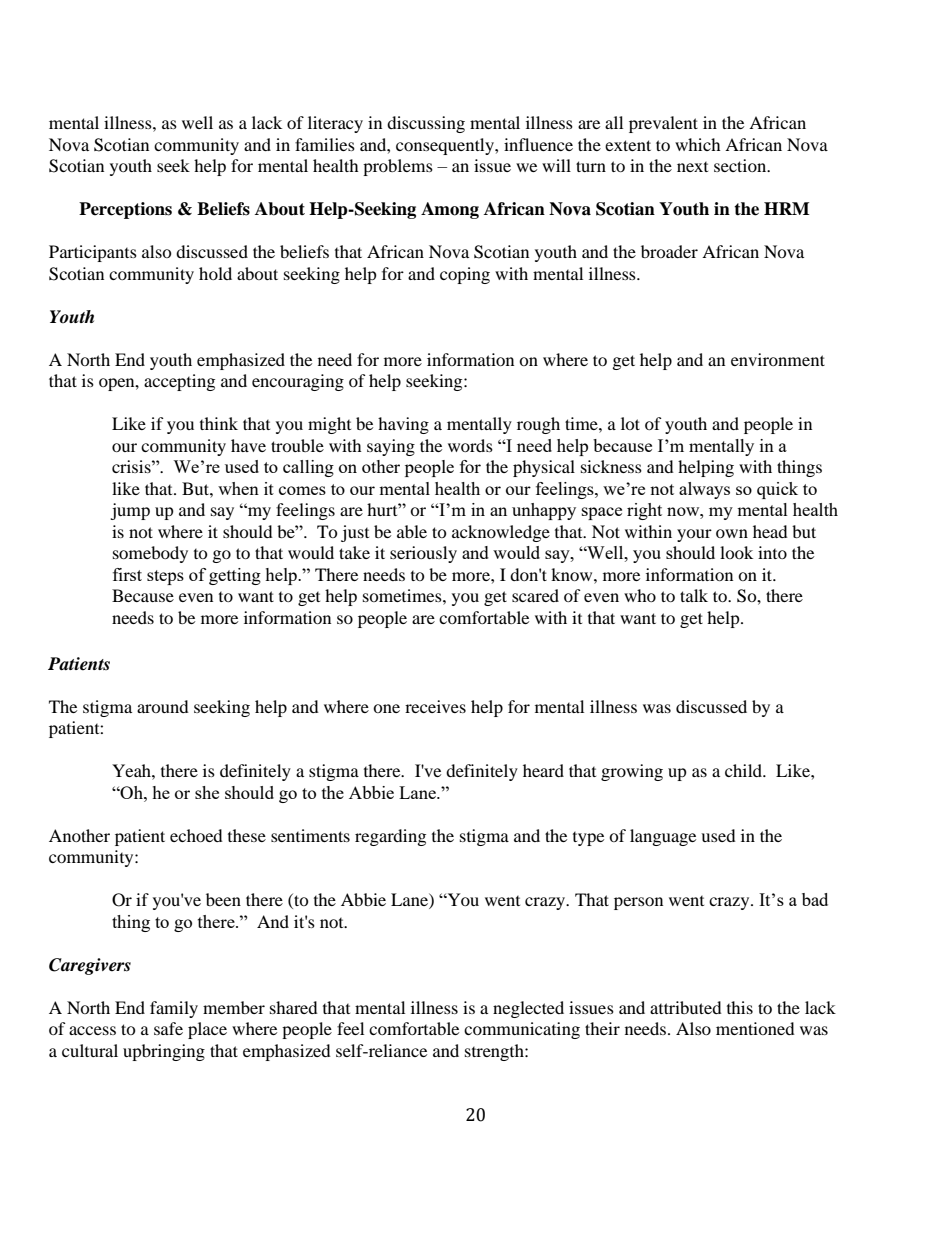 The width and height of the screenshot is (952, 1233). What do you see at coordinates (423, 554) in the screenshot?
I see `seriously` at bounding box center [423, 554].
